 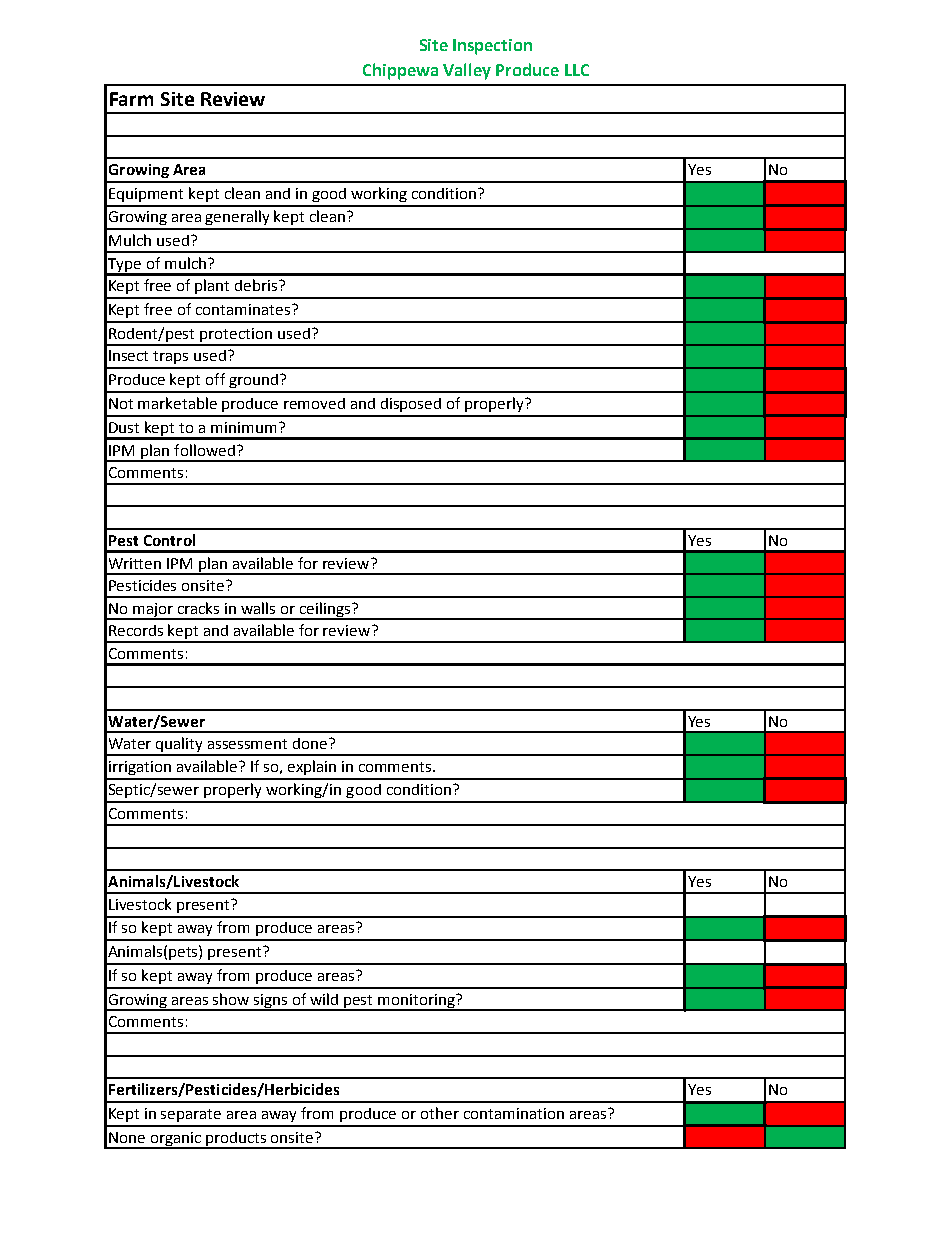 What do you see at coordinates (131, 99) in the screenshot?
I see `Farm` at bounding box center [131, 99].
